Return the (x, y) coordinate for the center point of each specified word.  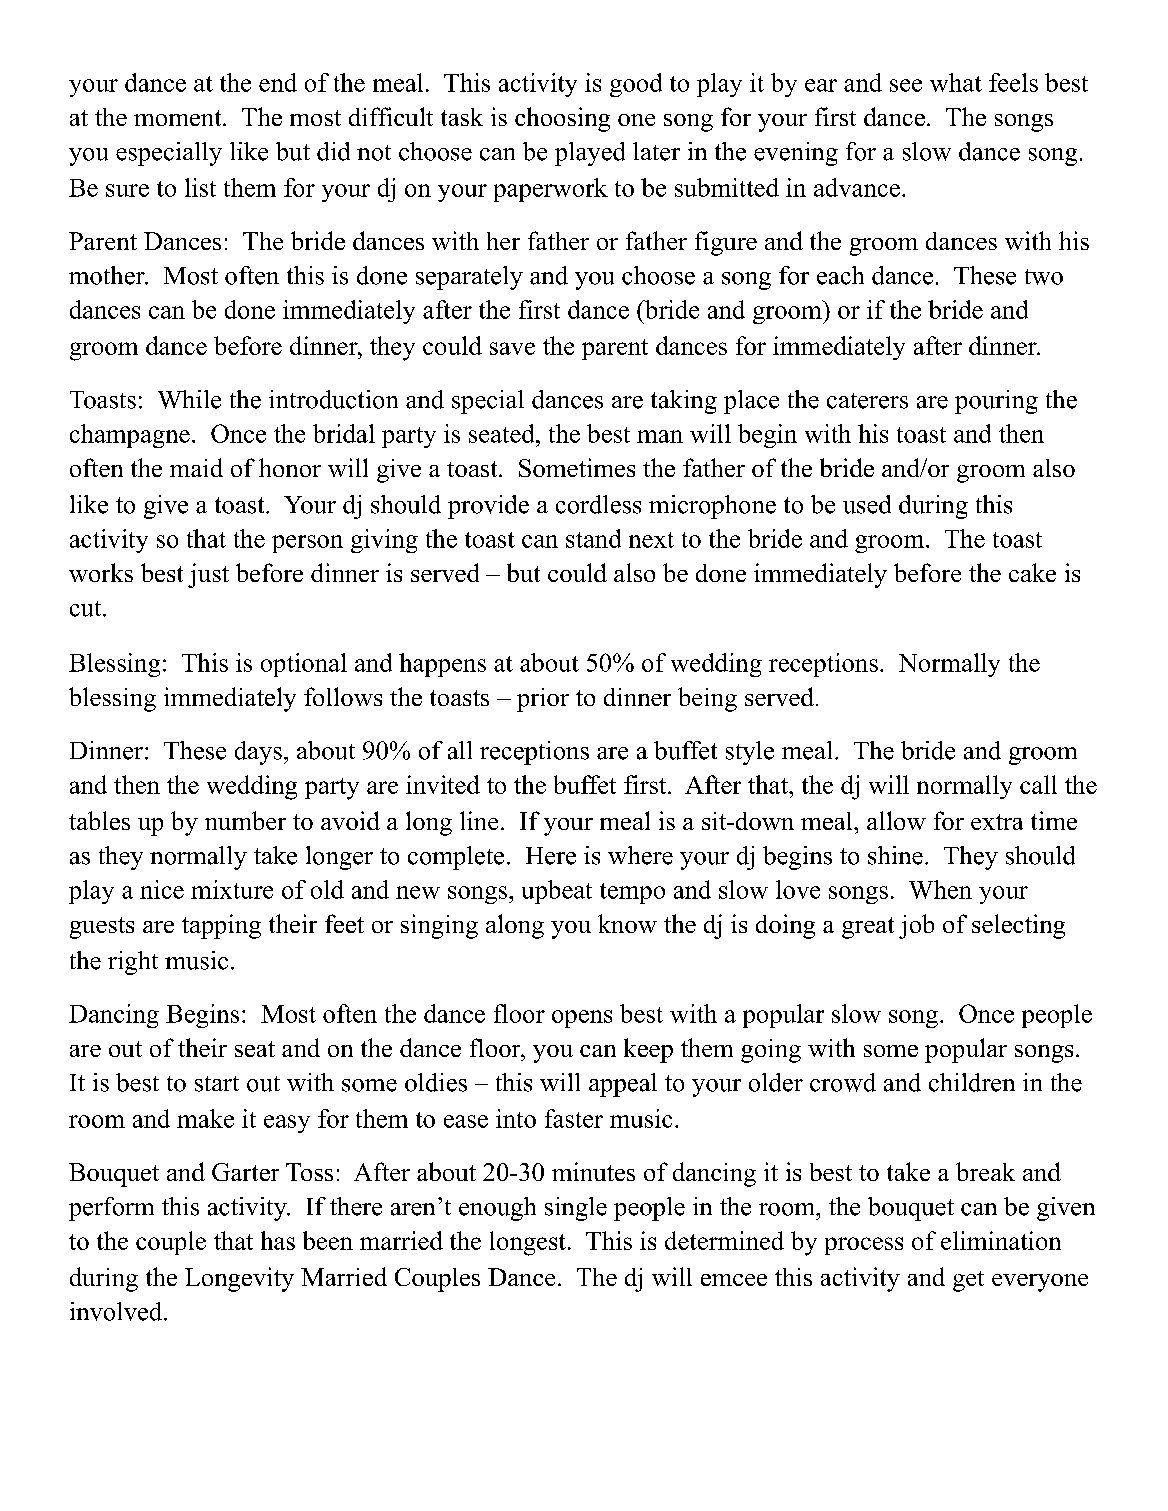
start (217, 1084)
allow (896, 820)
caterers (867, 401)
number (245, 820)
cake (1032, 572)
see (906, 85)
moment (179, 118)
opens (582, 1019)
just (208, 575)
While (189, 399)
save (512, 348)
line (479, 820)
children (972, 1082)
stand (593, 538)
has (278, 1240)
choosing (562, 119)
